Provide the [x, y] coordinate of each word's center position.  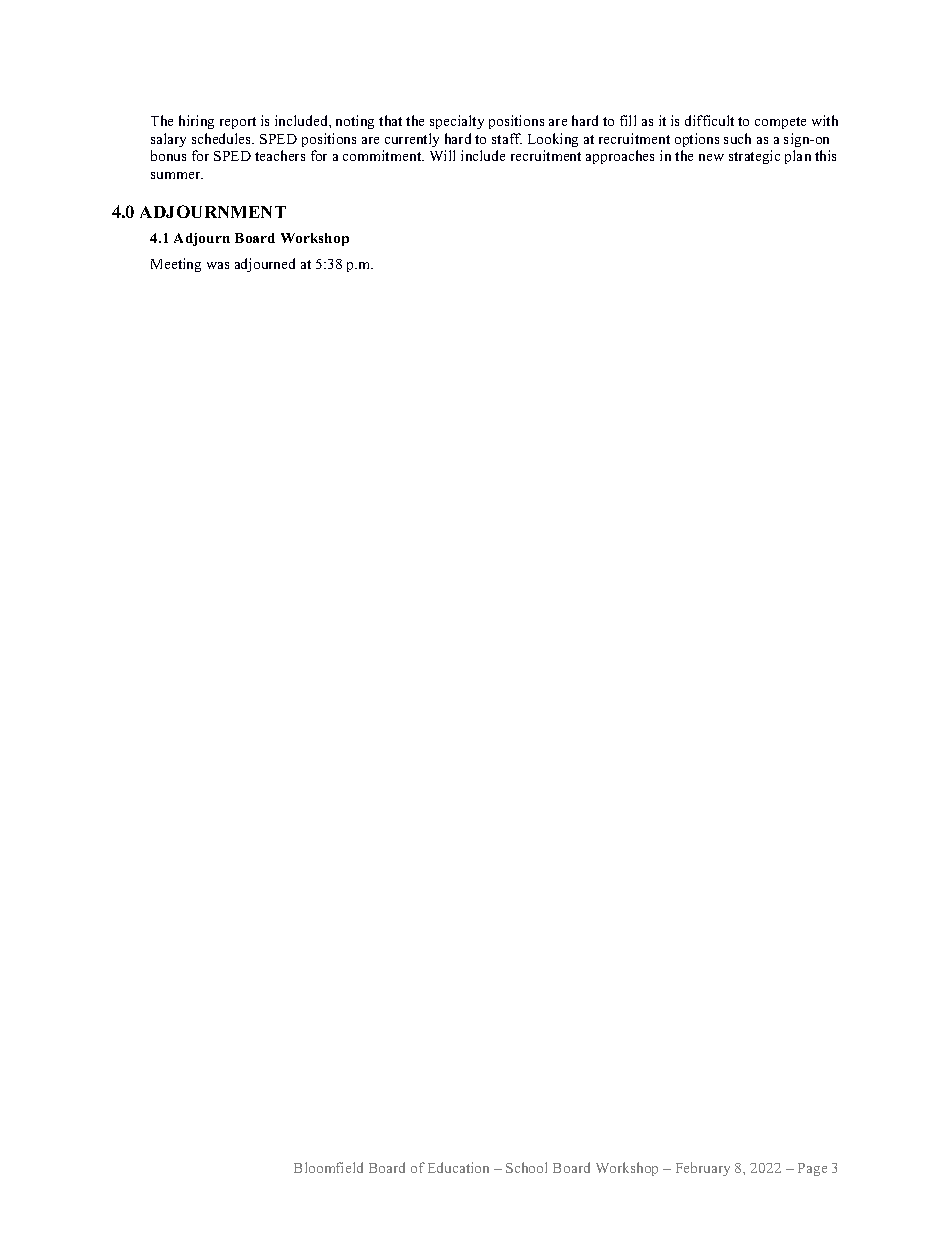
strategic [754, 157]
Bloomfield [328, 1167]
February [703, 1169]
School [526, 1167]
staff [507, 138]
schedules [223, 138]
